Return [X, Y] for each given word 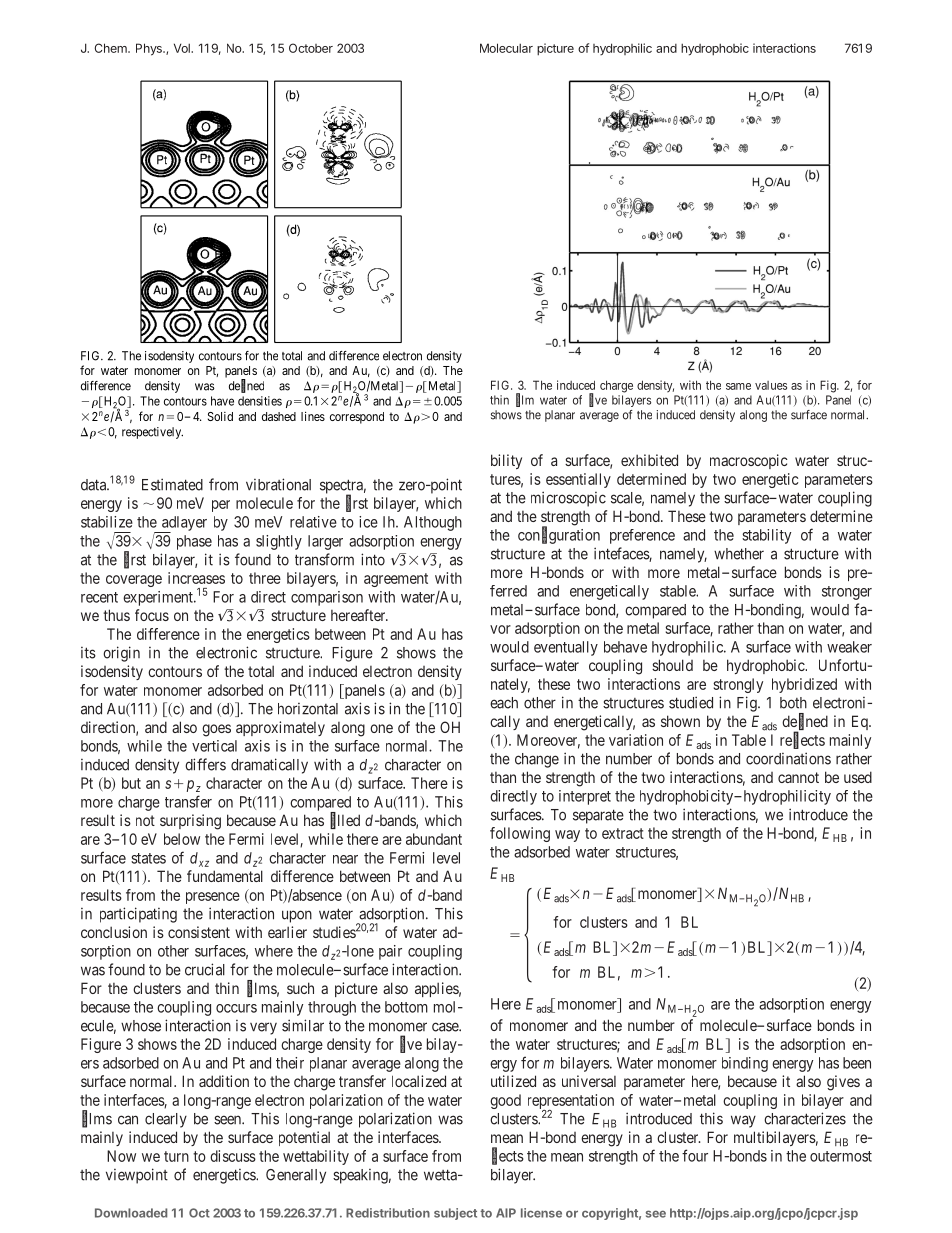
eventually [566, 648]
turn [176, 1156]
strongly [738, 685]
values [771, 385]
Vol [183, 48]
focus [152, 615]
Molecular [506, 48]
